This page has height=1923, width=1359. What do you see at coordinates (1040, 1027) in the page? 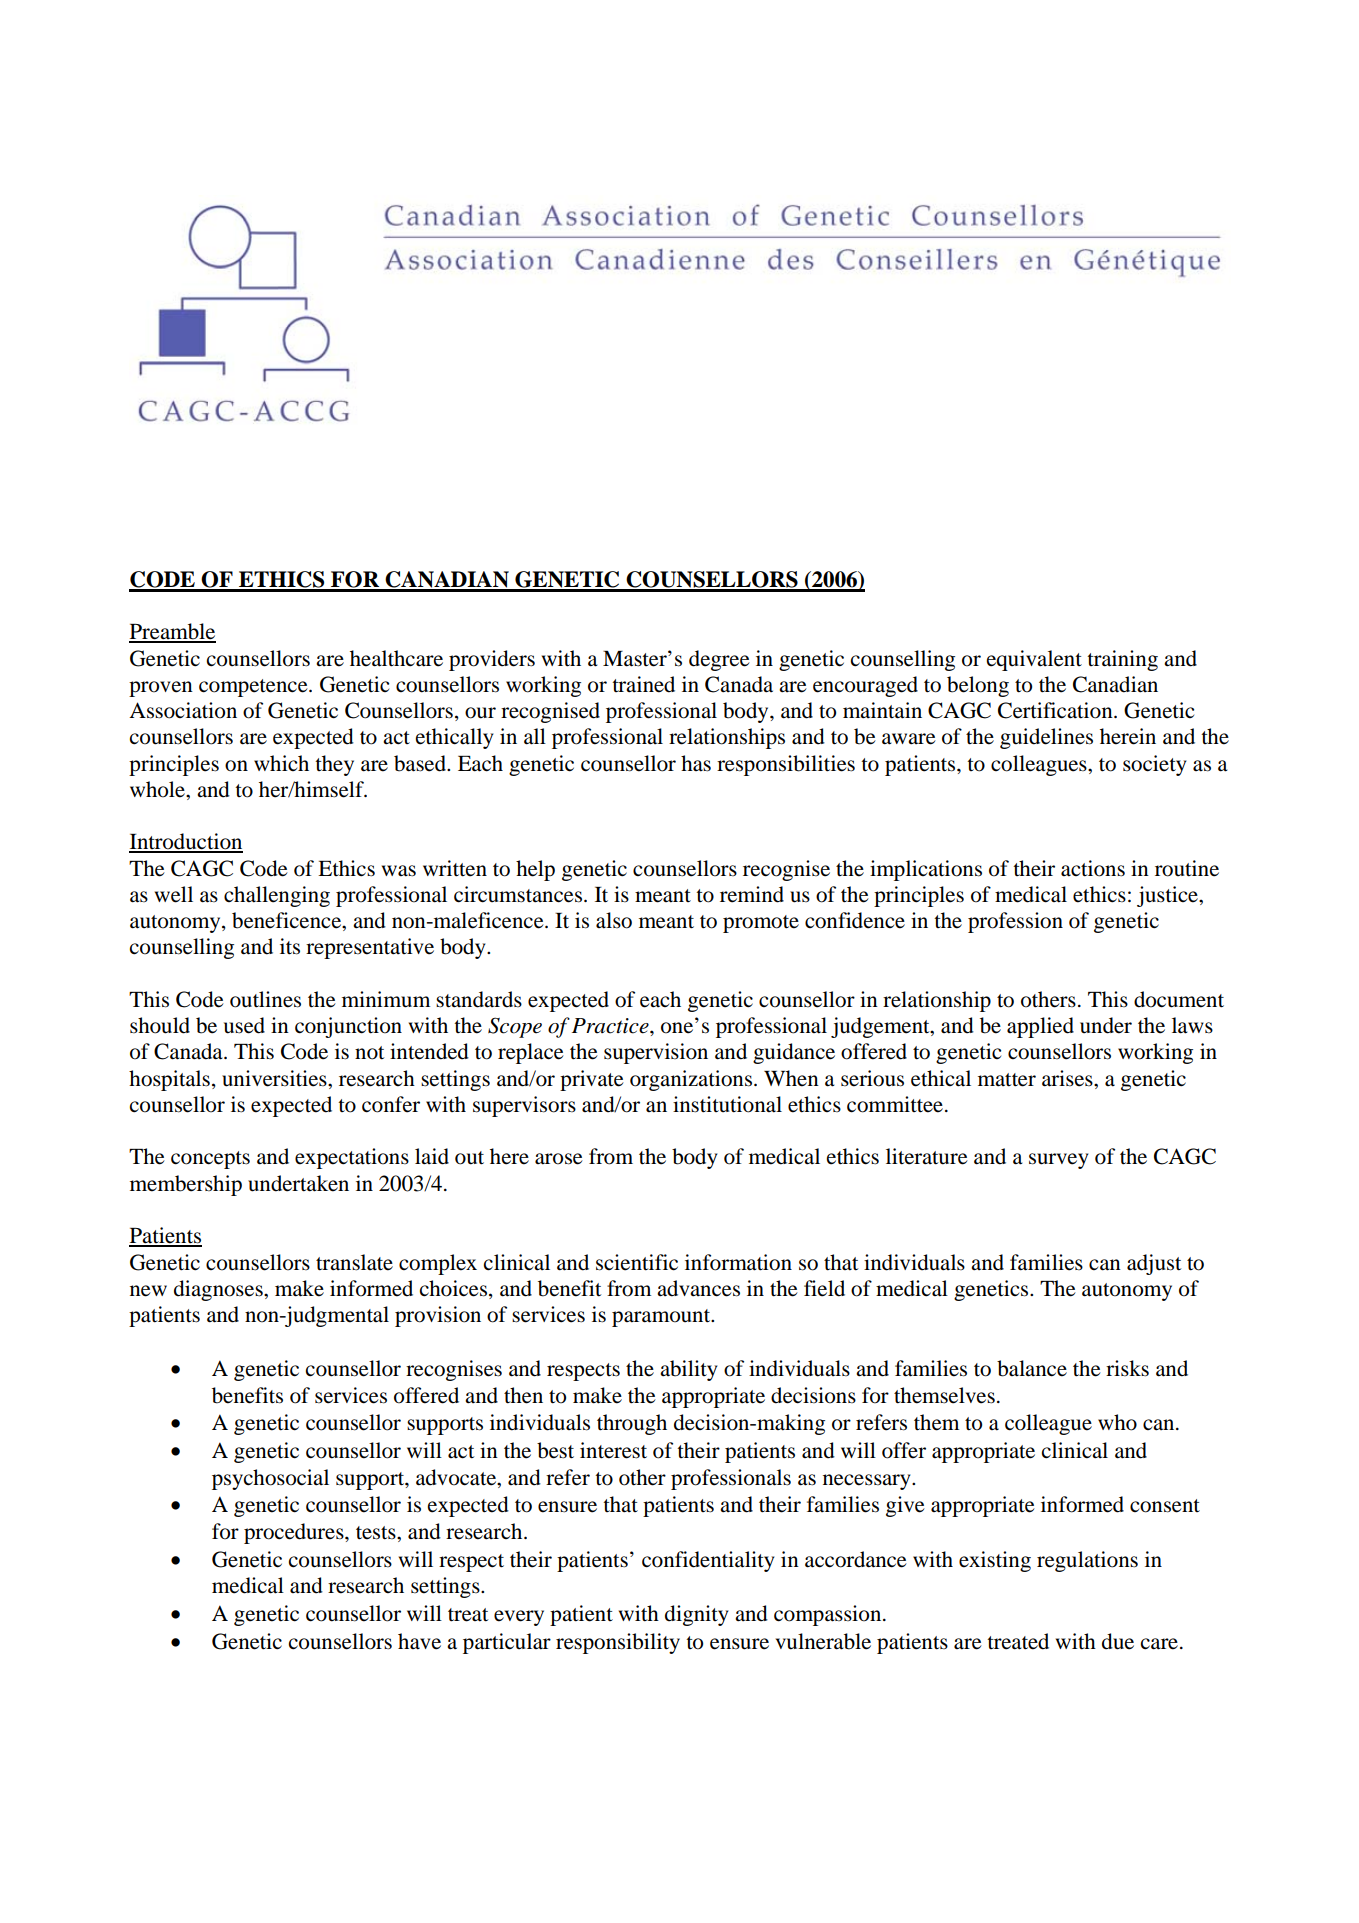
I see `applied` at bounding box center [1040, 1027].
